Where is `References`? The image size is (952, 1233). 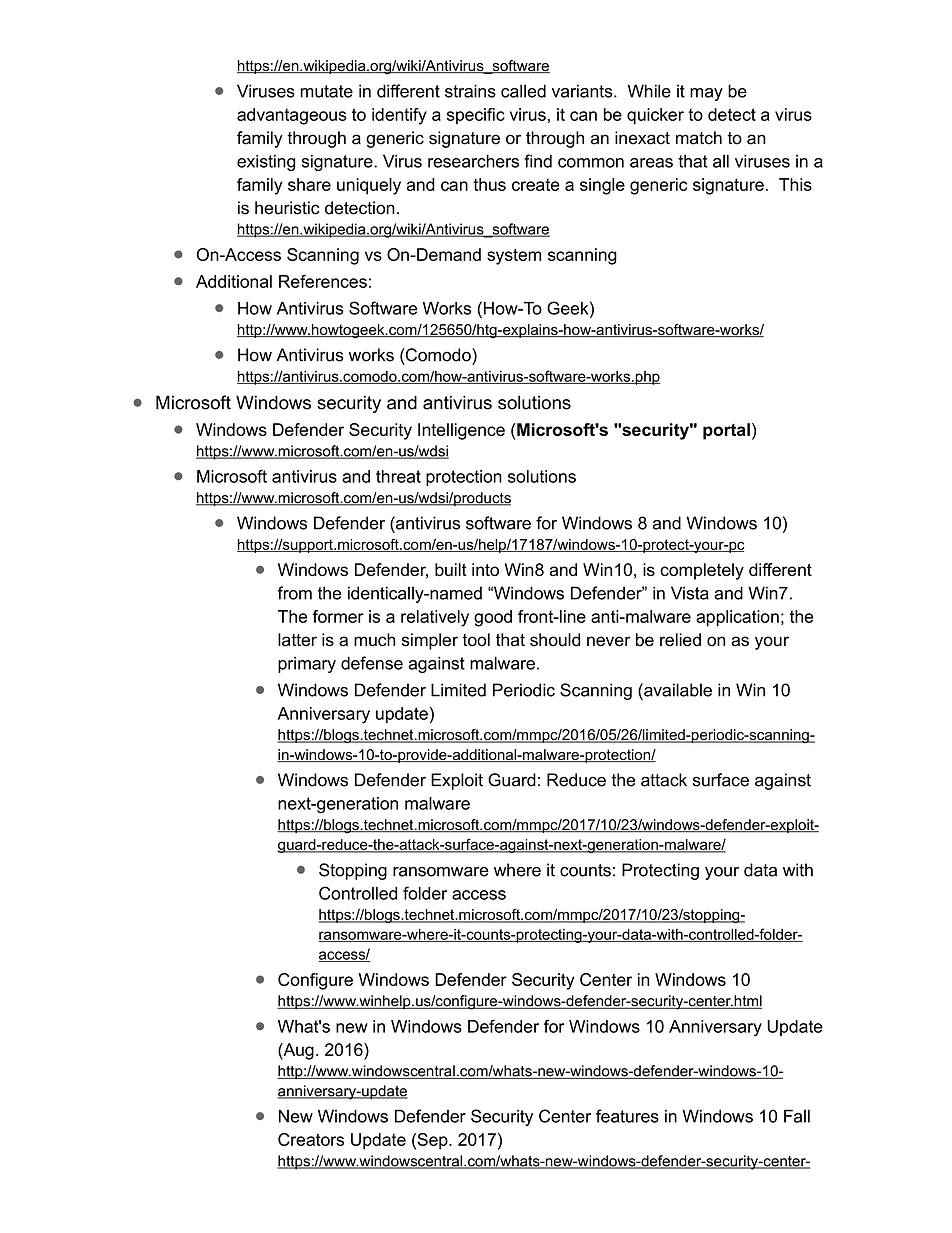 References is located at coordinates (323, 281).
